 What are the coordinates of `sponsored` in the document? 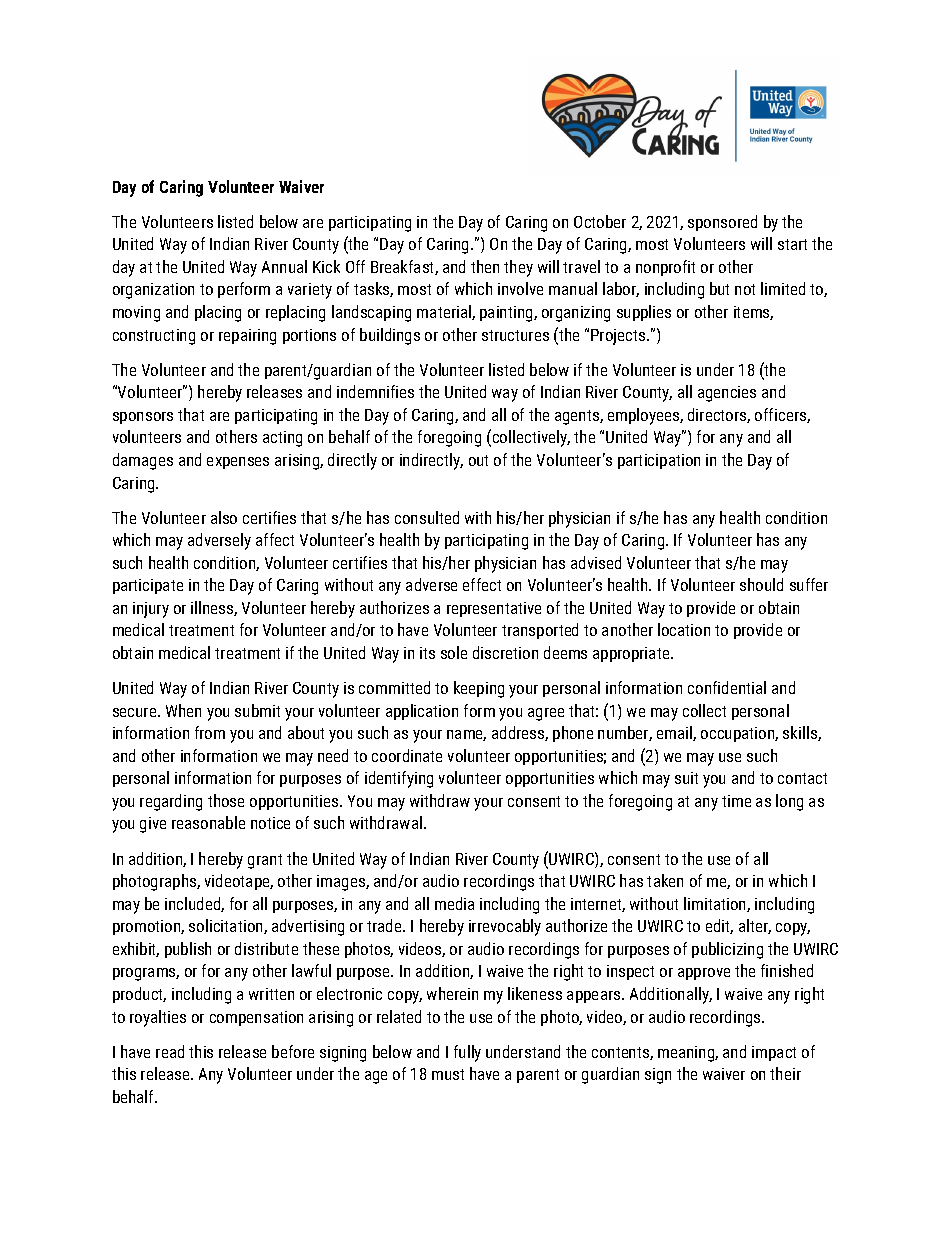 It's located at (722, 223).
